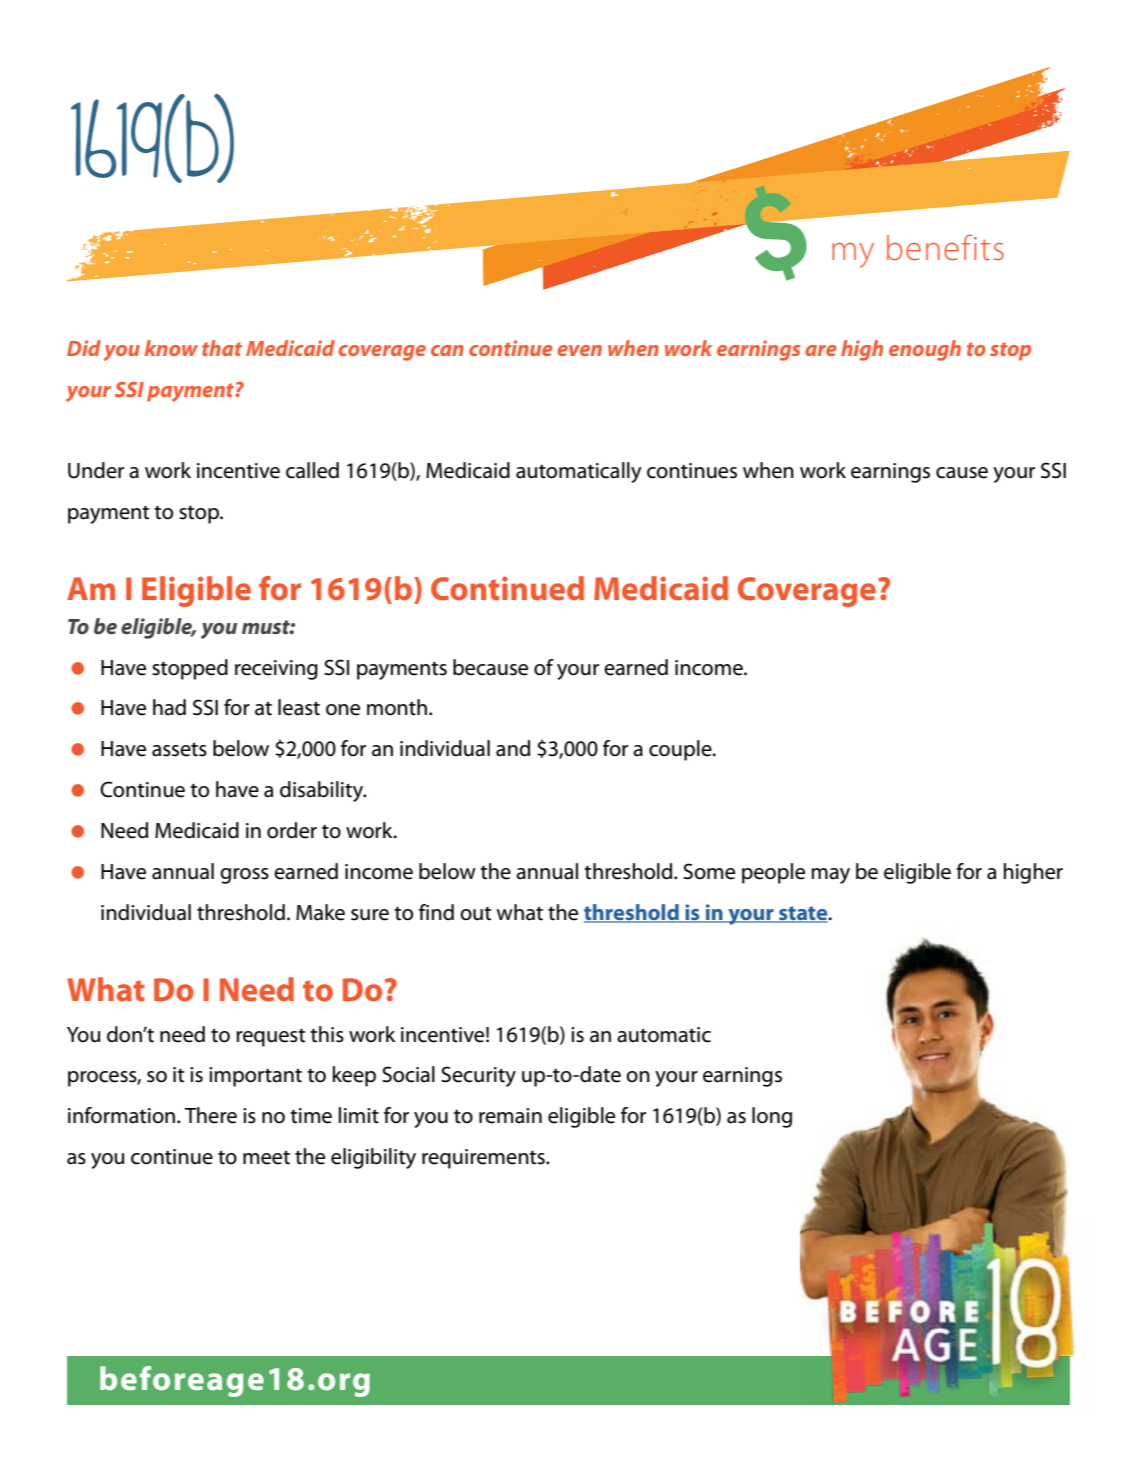 The width and height of the document is (1136, 1471). What do you see at coordinates (513, 748) in the document?
I see `and` at bounding box center [513, 748].
